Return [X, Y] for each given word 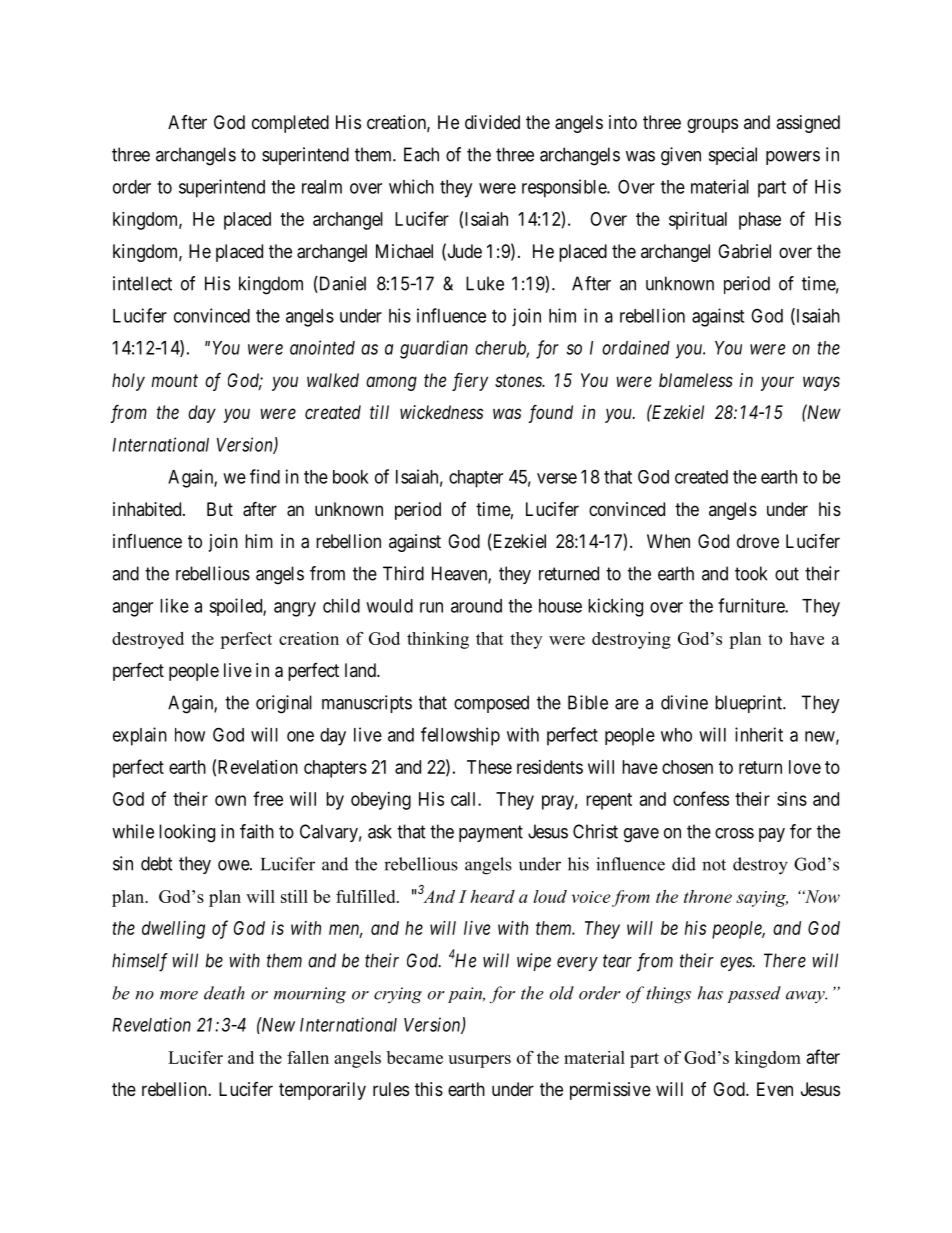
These [489, 767]
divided [492, 122]
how [190, 735]
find [265, 476]
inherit [759, 734]
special [733, 156]
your [777, 383]
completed [290, 124]
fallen [308, 1057]
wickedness [441, 412]
